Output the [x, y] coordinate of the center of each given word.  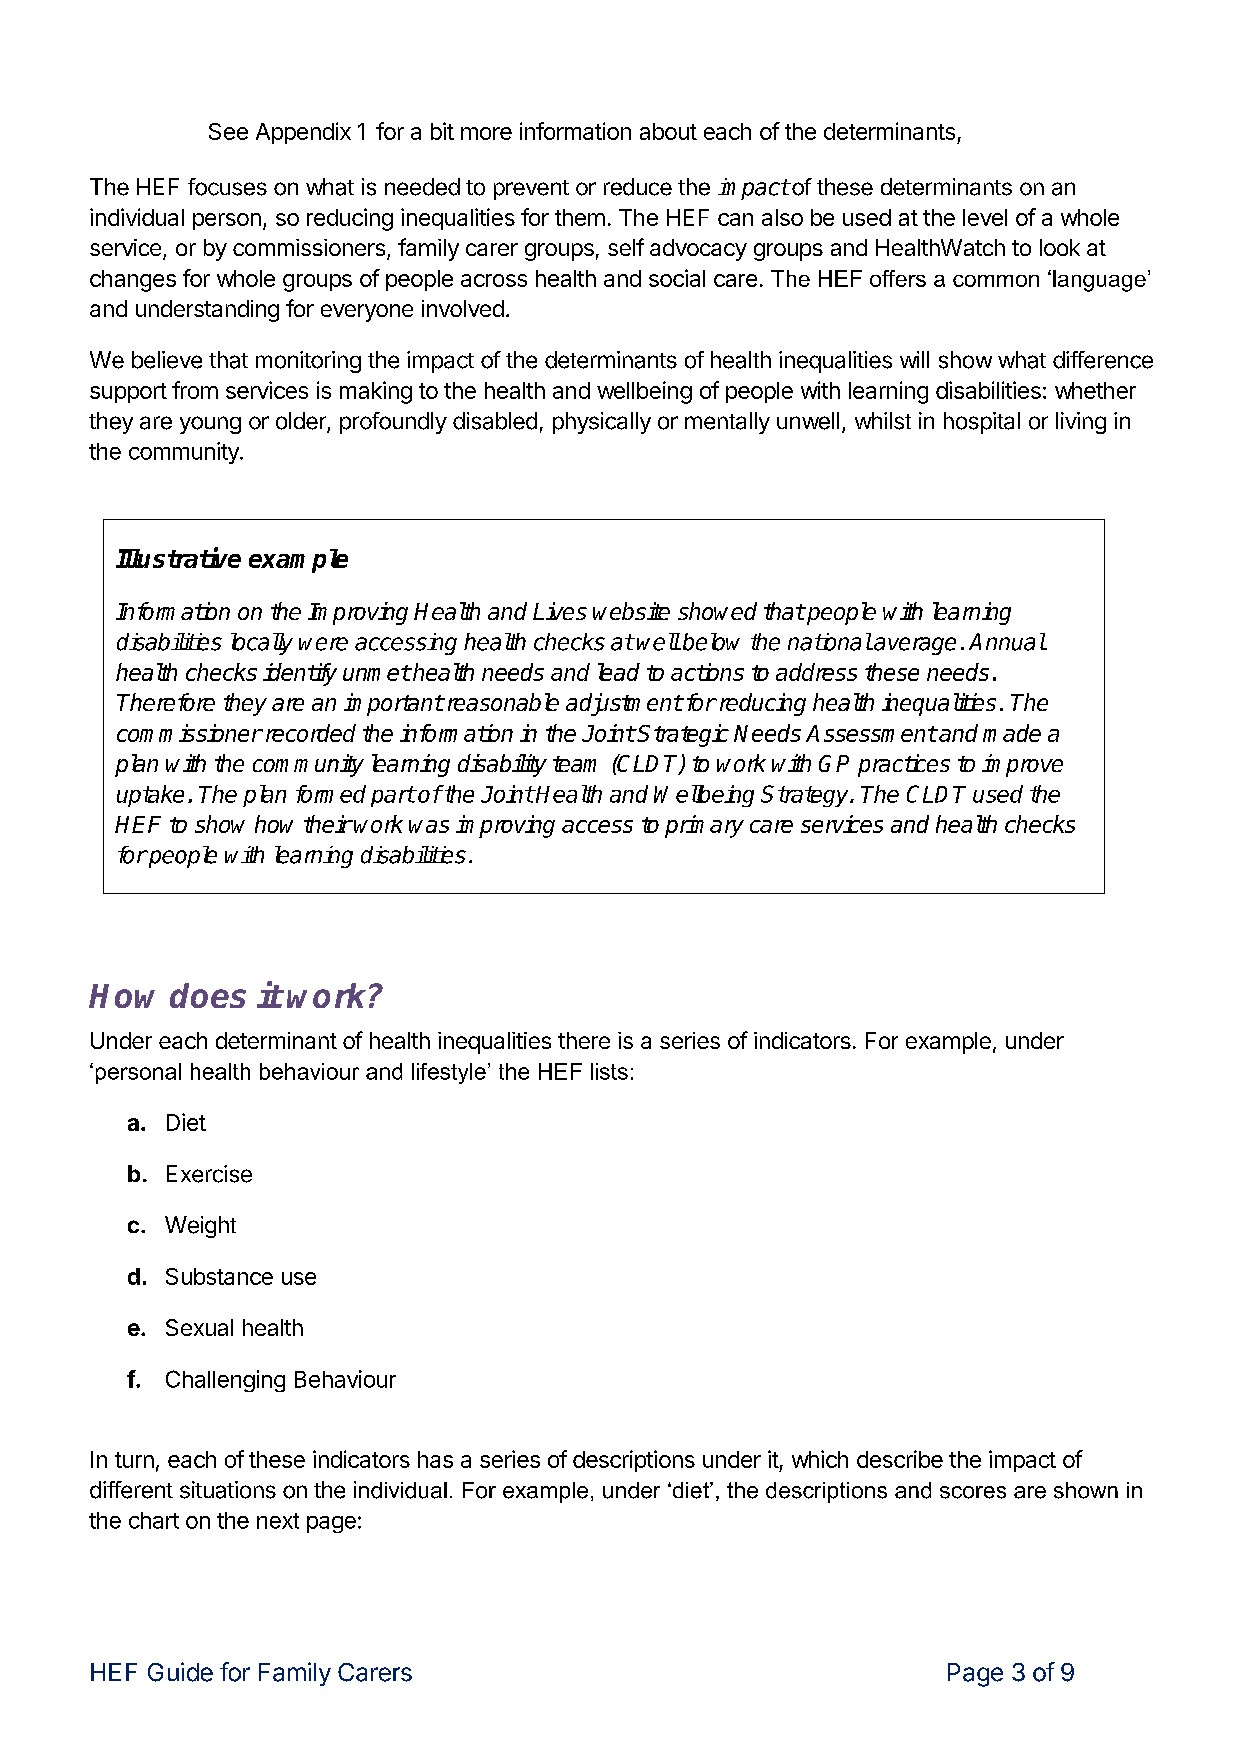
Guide [180, 1672]
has [435, 1459]
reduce [638, 187]
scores [973, 1492]
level [985, 217]
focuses [227, 187]
